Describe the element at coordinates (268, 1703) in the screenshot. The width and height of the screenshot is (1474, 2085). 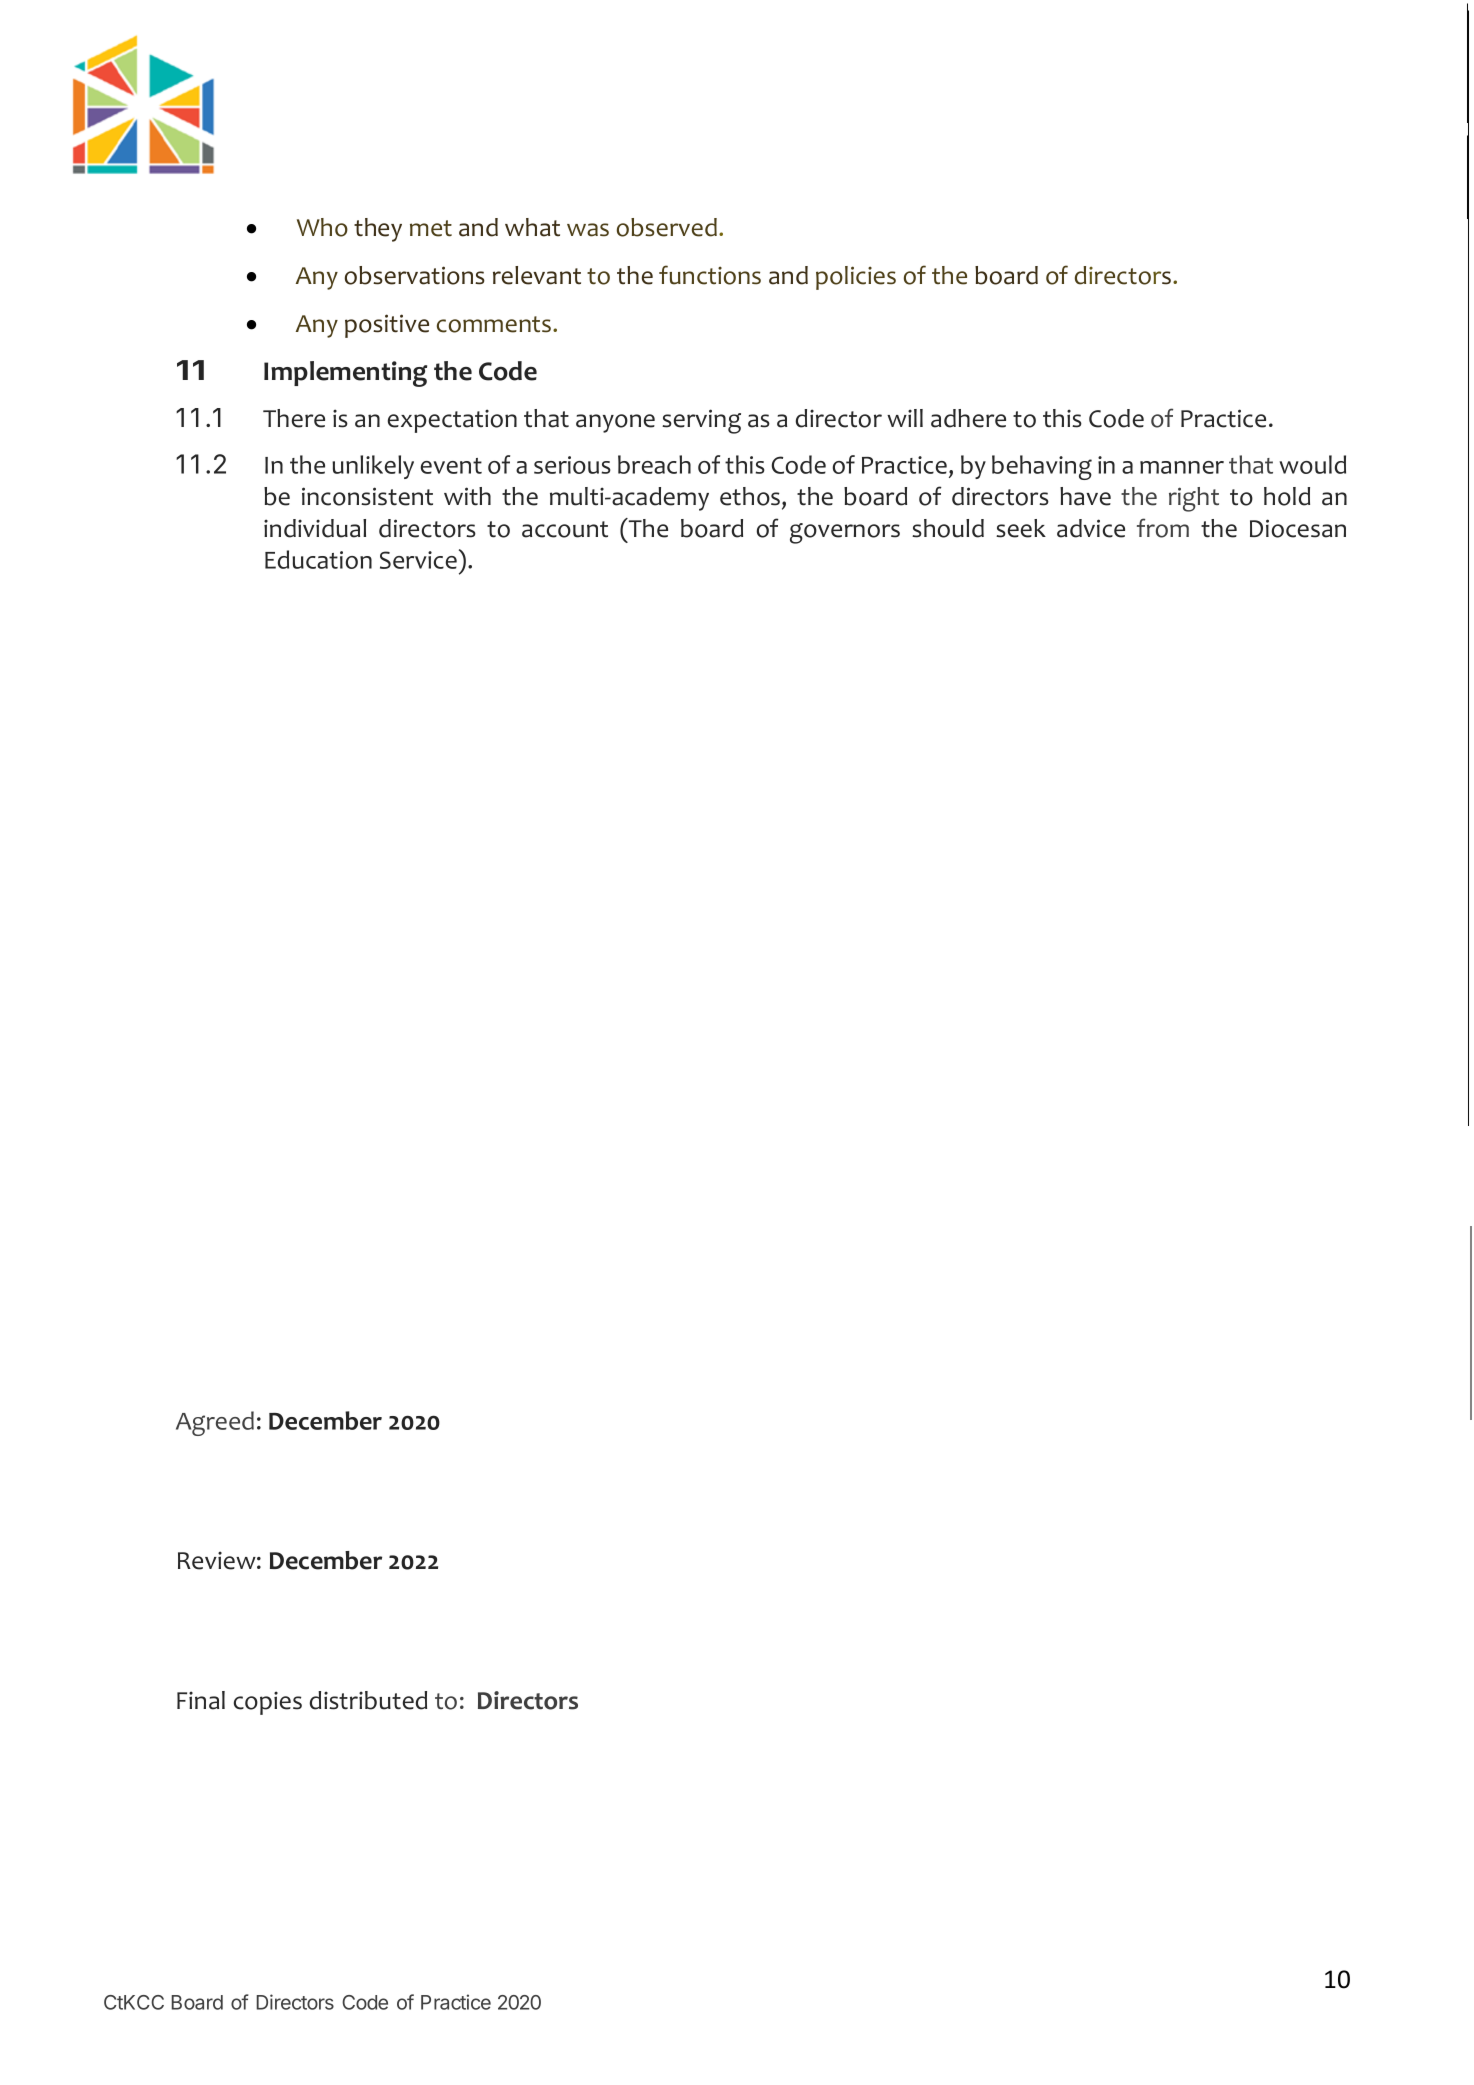
I see `copies` at that location.
